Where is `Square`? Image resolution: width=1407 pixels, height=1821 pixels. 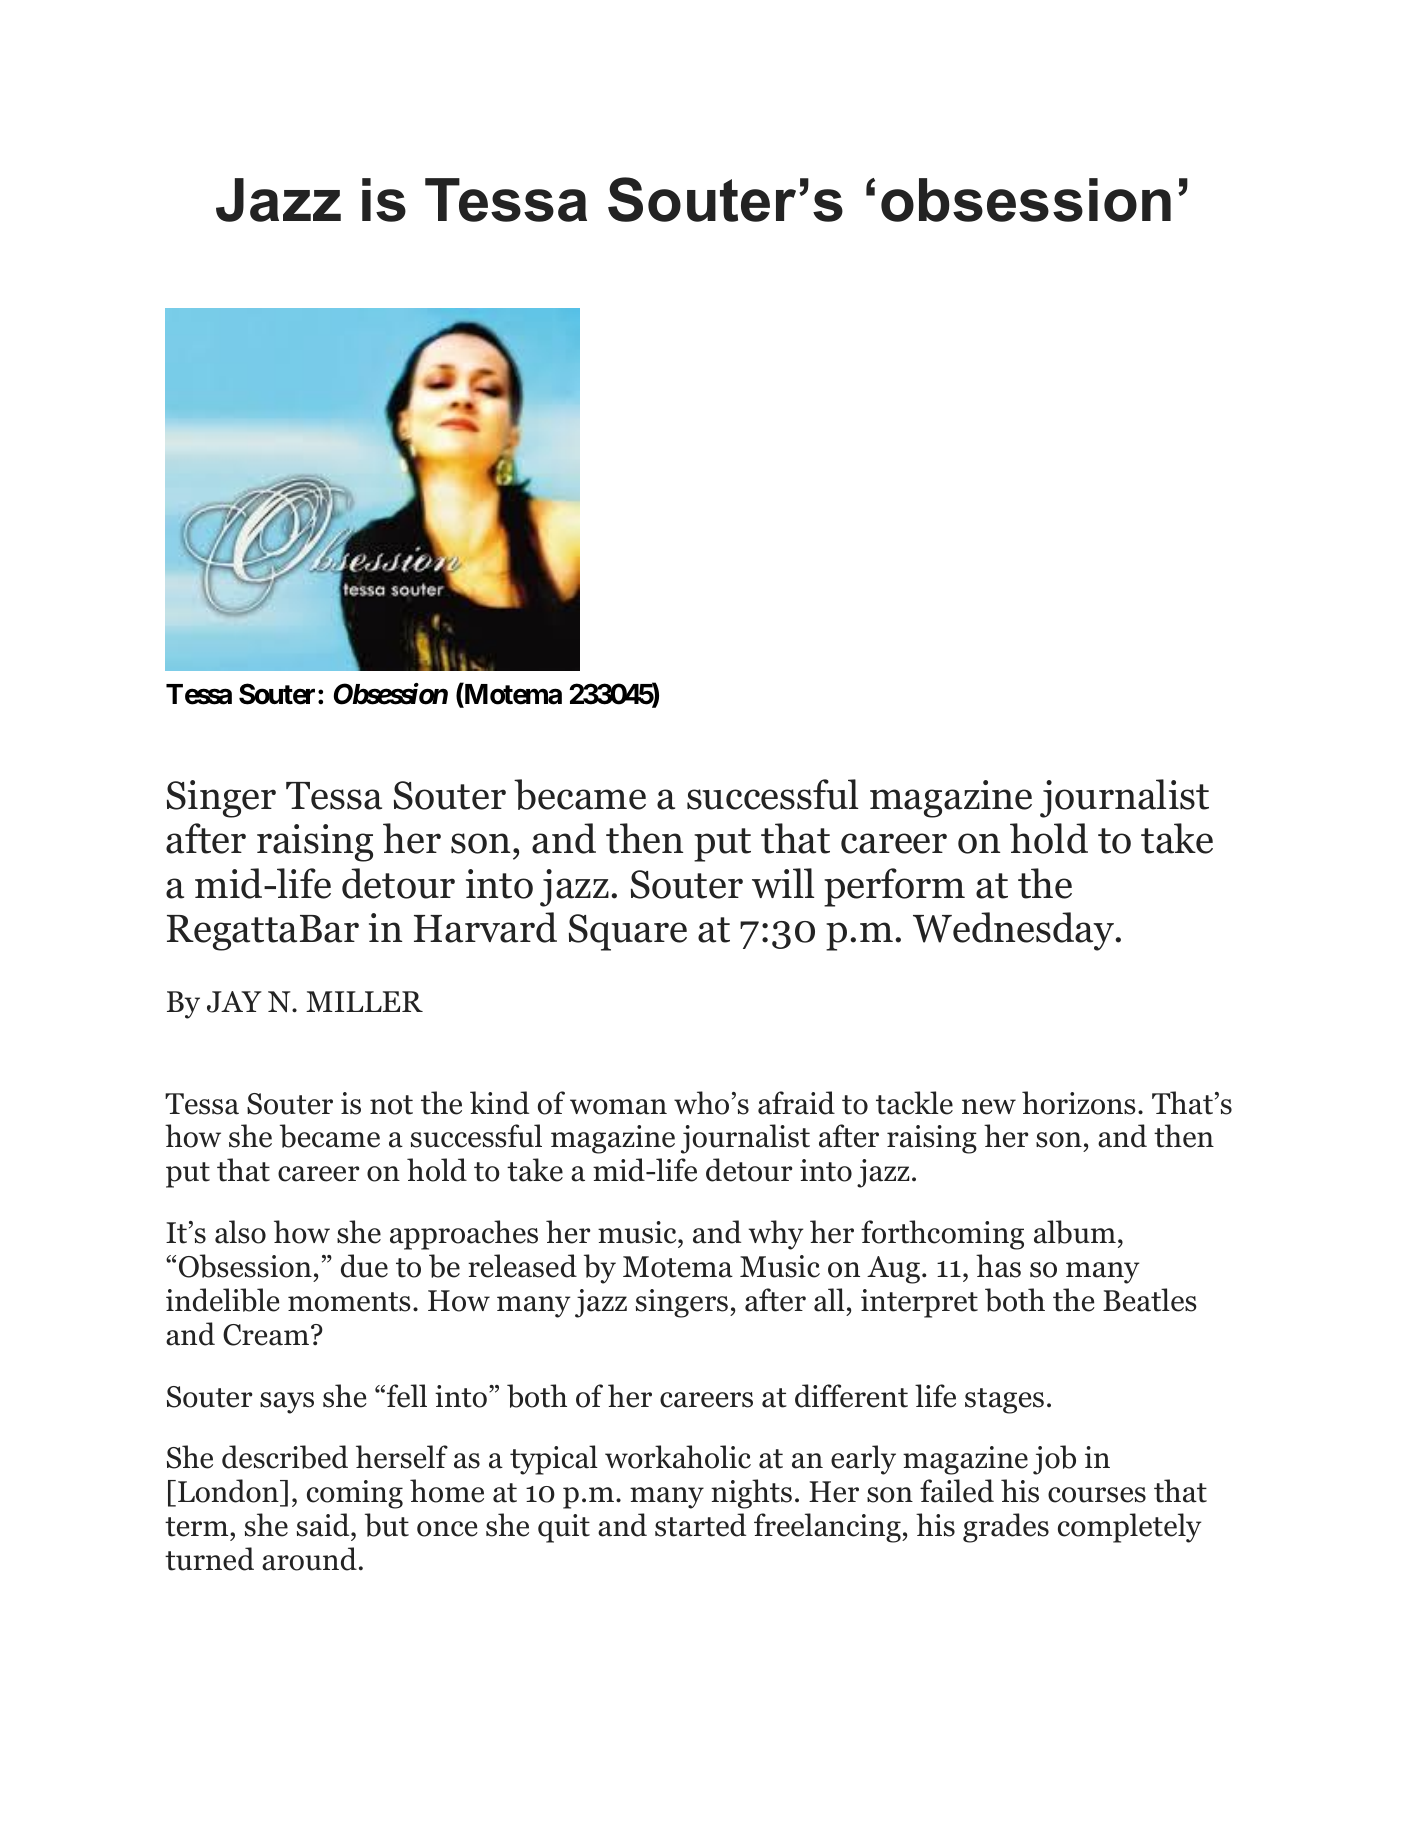
Square is located at coordinates (628, 932).
